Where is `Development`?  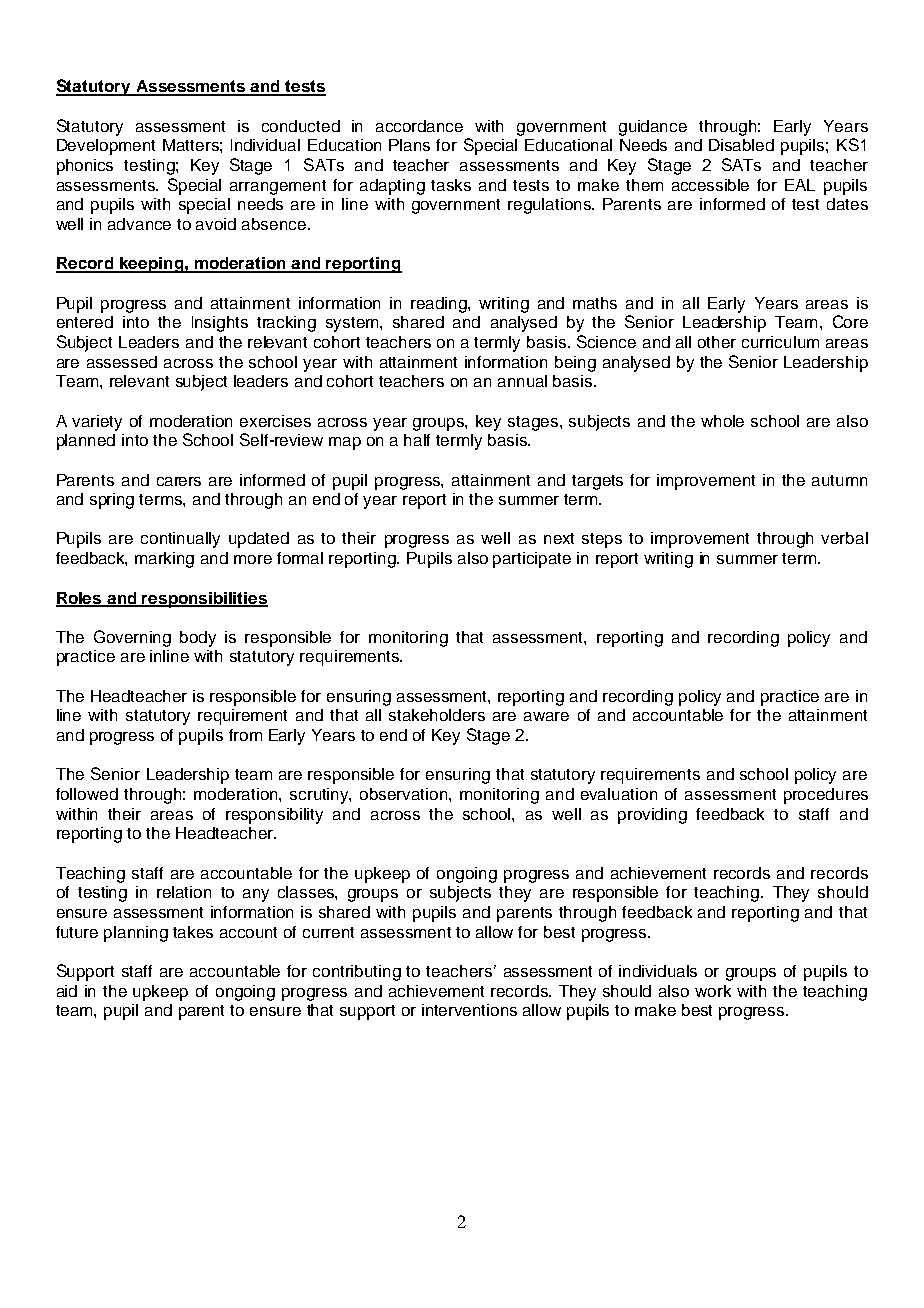
Development is located at coordinates (106, 147).
